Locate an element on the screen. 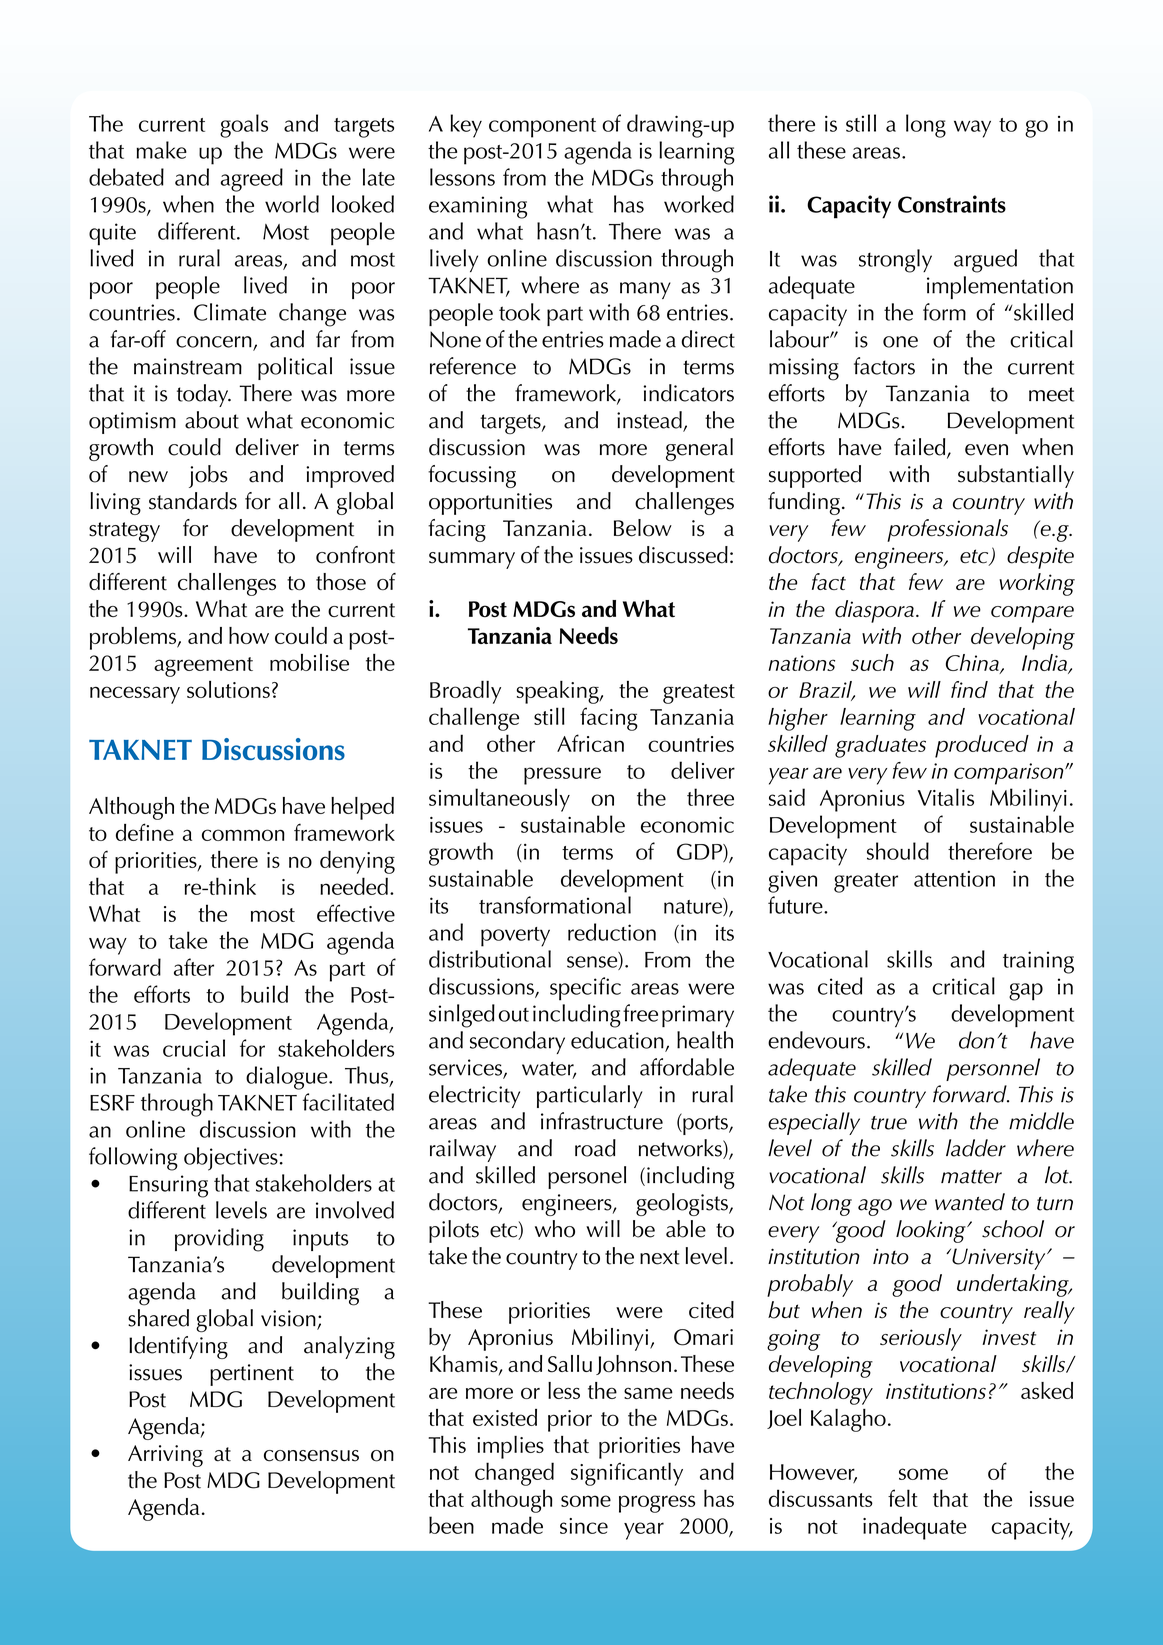 This screenshot has height=1645, width=1163. gap is located at coordinates (1026, 992).
